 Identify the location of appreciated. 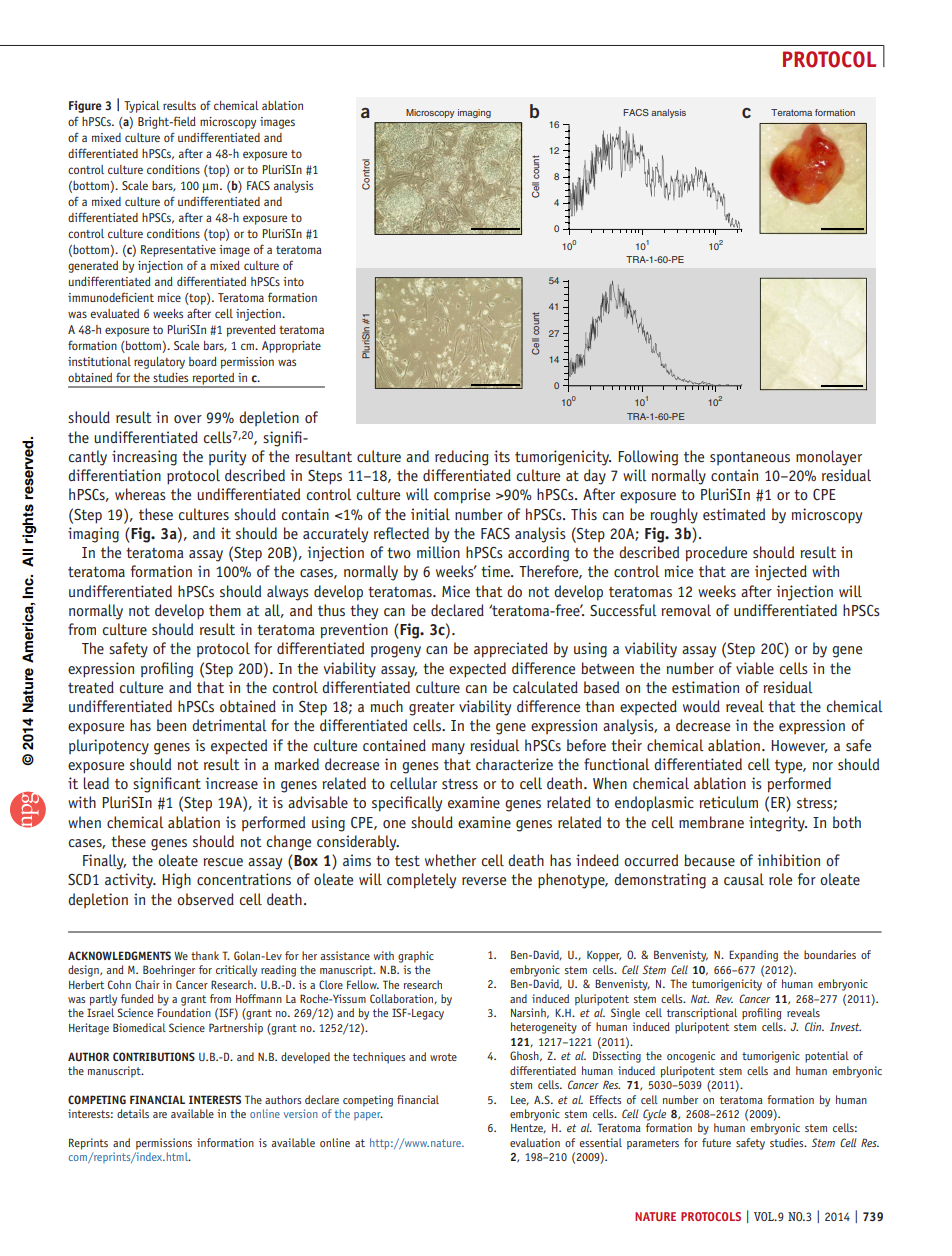
(511, 650).
